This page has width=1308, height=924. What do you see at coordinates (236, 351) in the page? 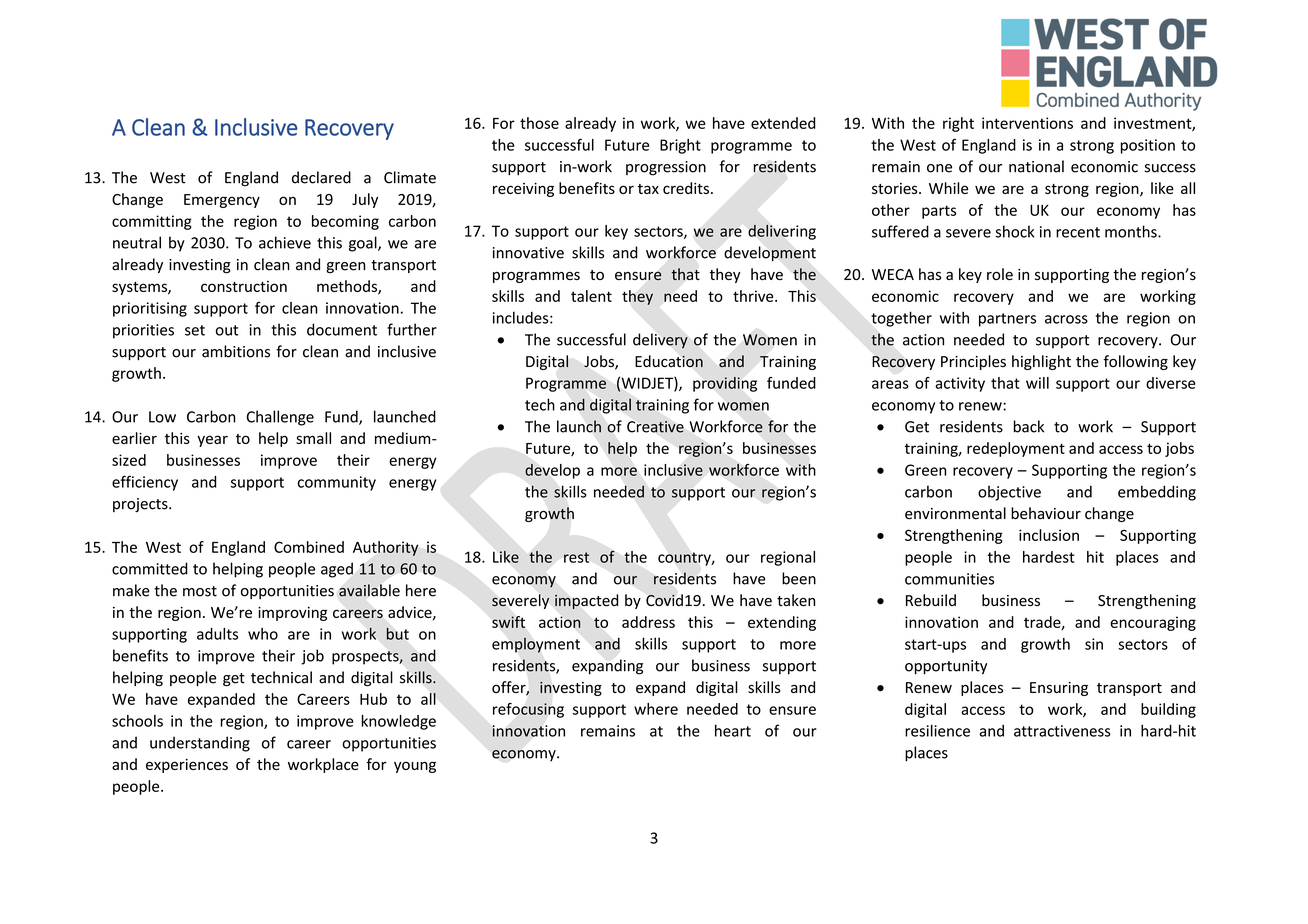
I see `ambitions` at bounding box center [236, 351].
